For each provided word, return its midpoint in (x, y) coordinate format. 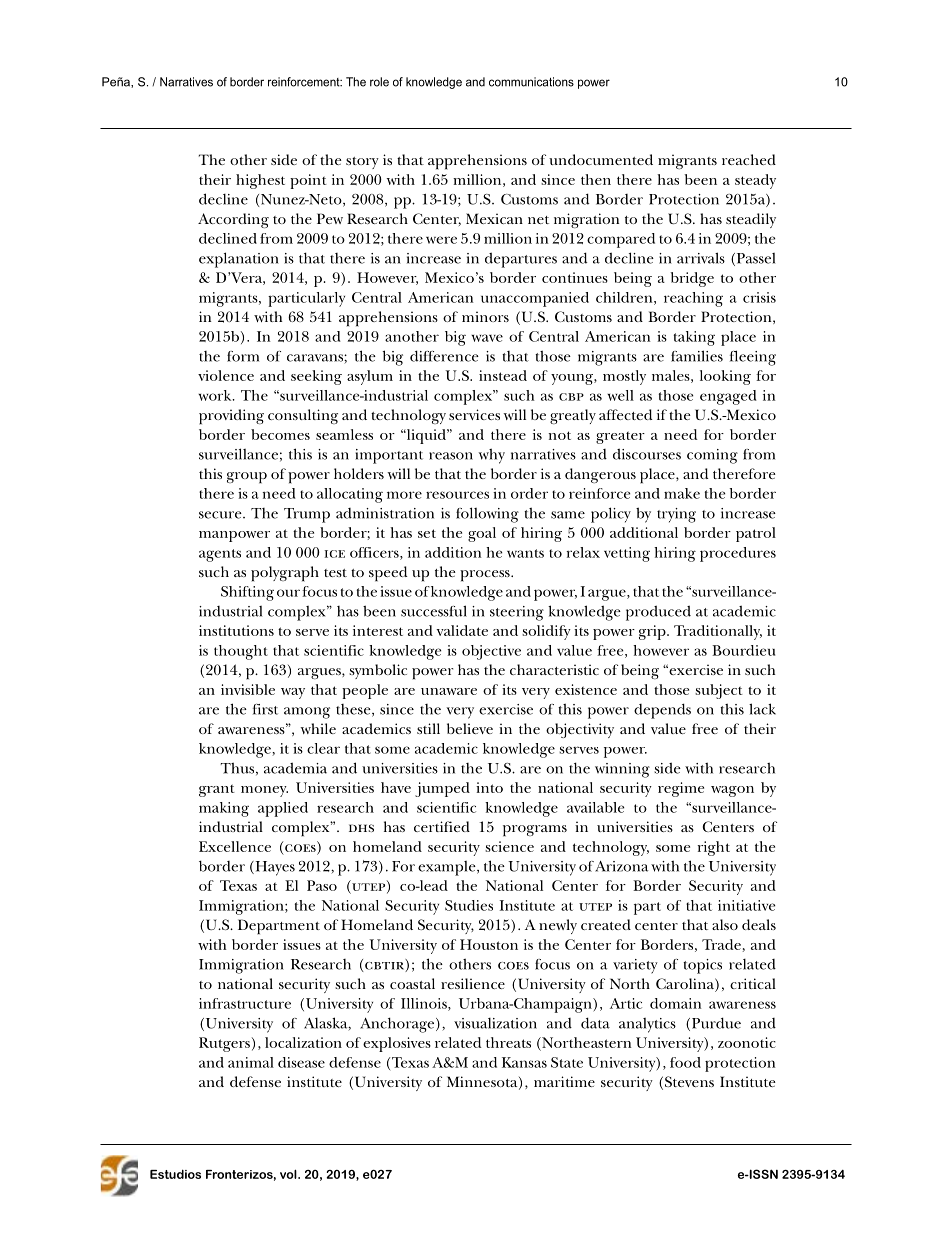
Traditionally (718, 632)
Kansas (524, 1062)
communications (531, 82)
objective (491, 652)
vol (289, 1174)
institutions (236, 630)
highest (260, 181)
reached (749, 159)
